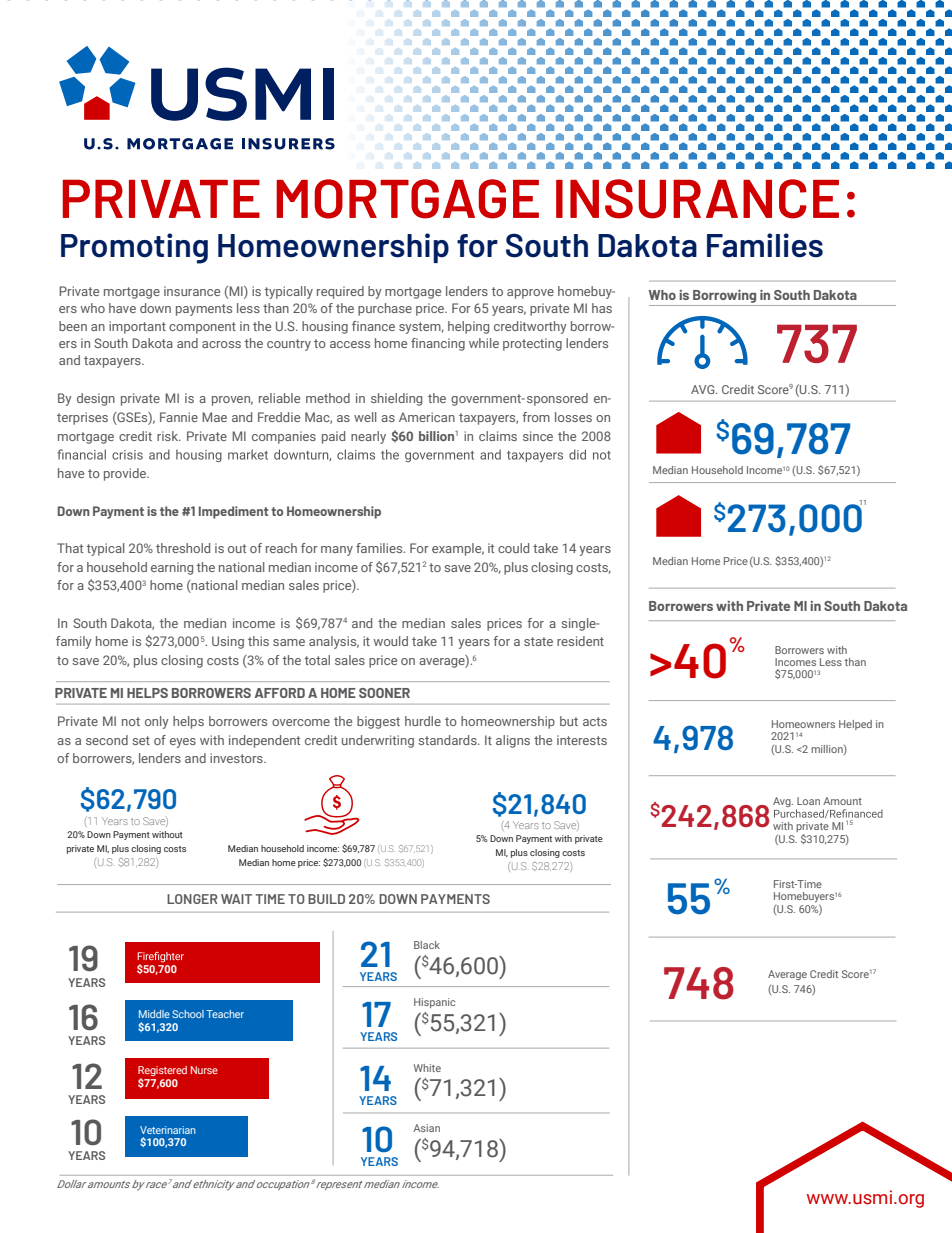 Image resolution: width=952 pixels, height=1233 pixels. Describe the element at coordinates (192, 899) in the page. I see `LONGER` at that location.
